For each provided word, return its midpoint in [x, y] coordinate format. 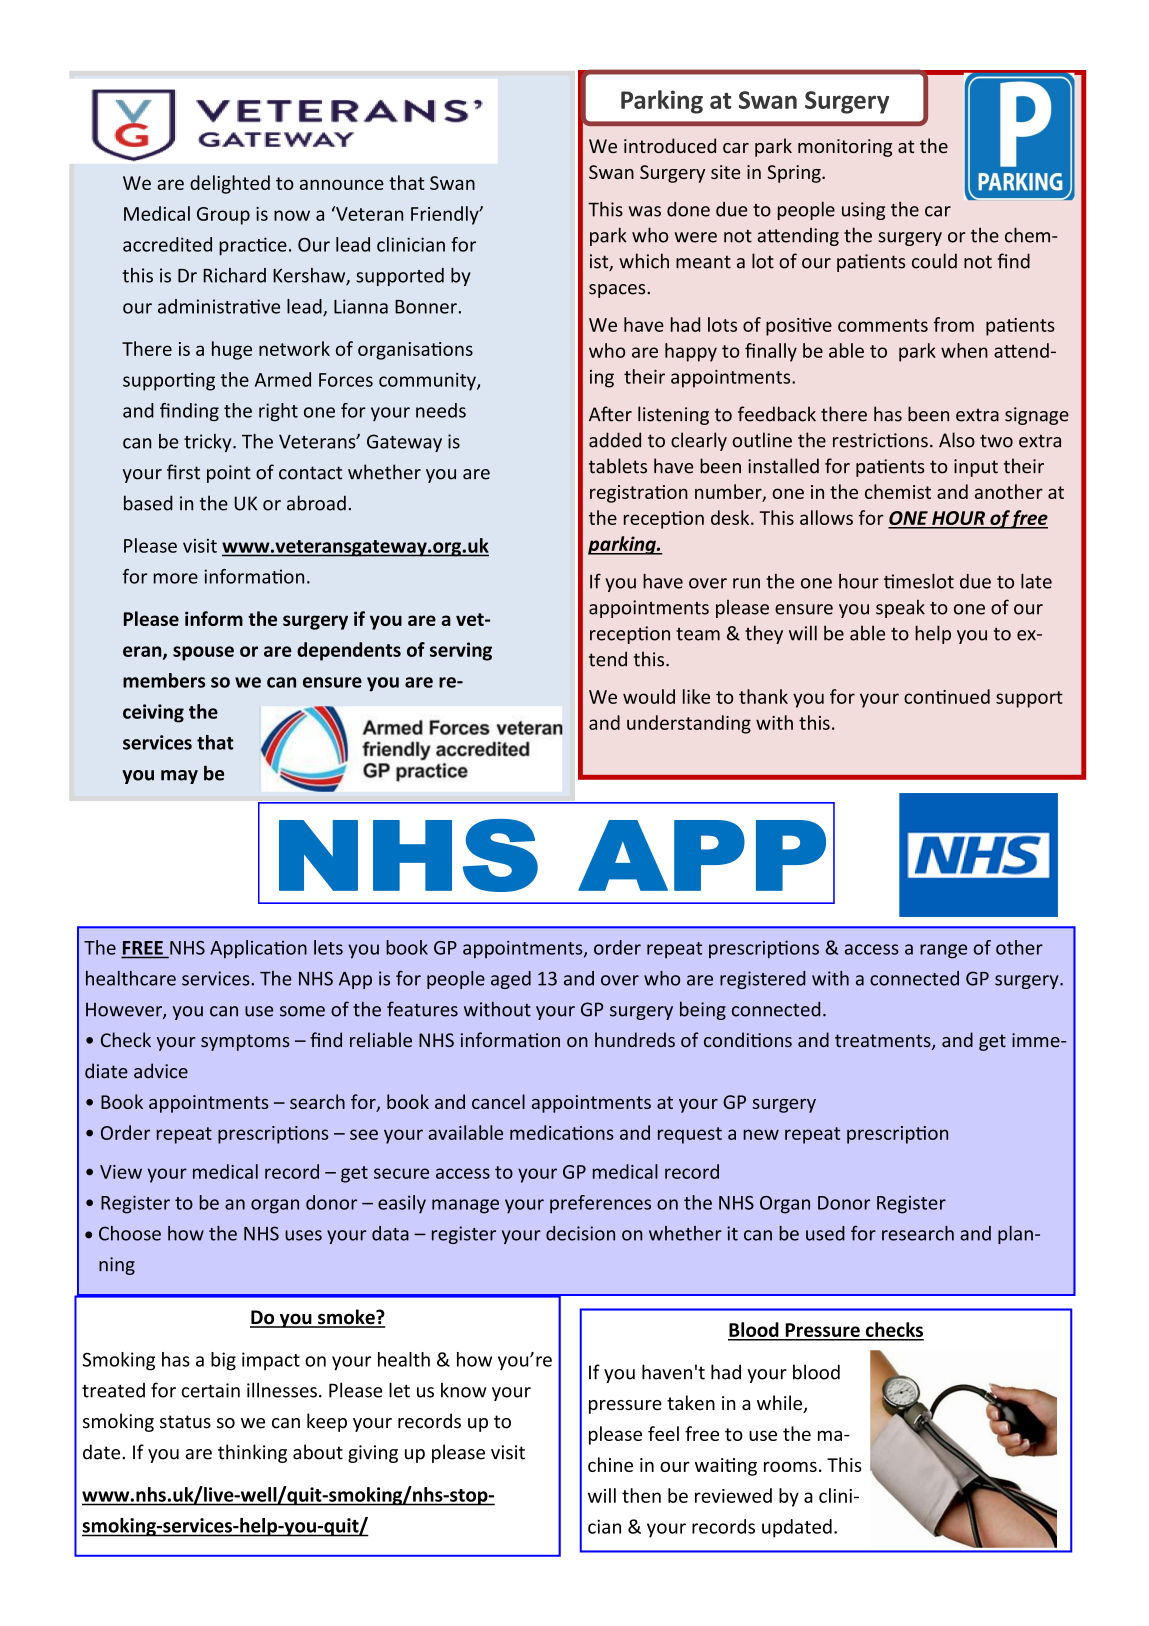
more [175, 578]
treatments [884, 1042]
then [641, 1495]
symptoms [245, 1042]
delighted [230, 184]
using [863, 211]
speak [900, 609]
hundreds [635, 1040]
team [698, 634]
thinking [252, 1453]
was [645, 211]
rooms [790, 1466]
